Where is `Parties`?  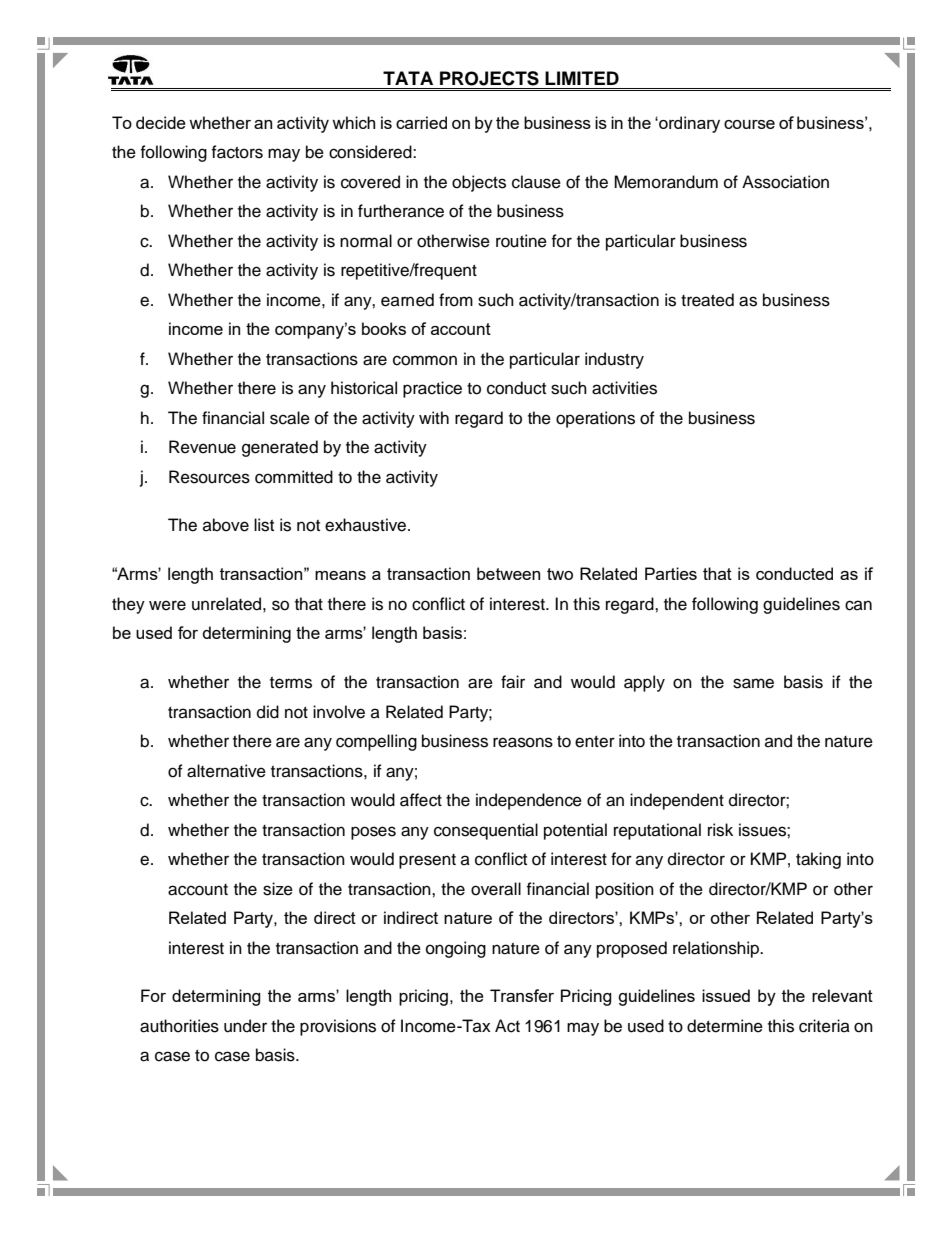 Parties is located at coordinates (671, 573).
